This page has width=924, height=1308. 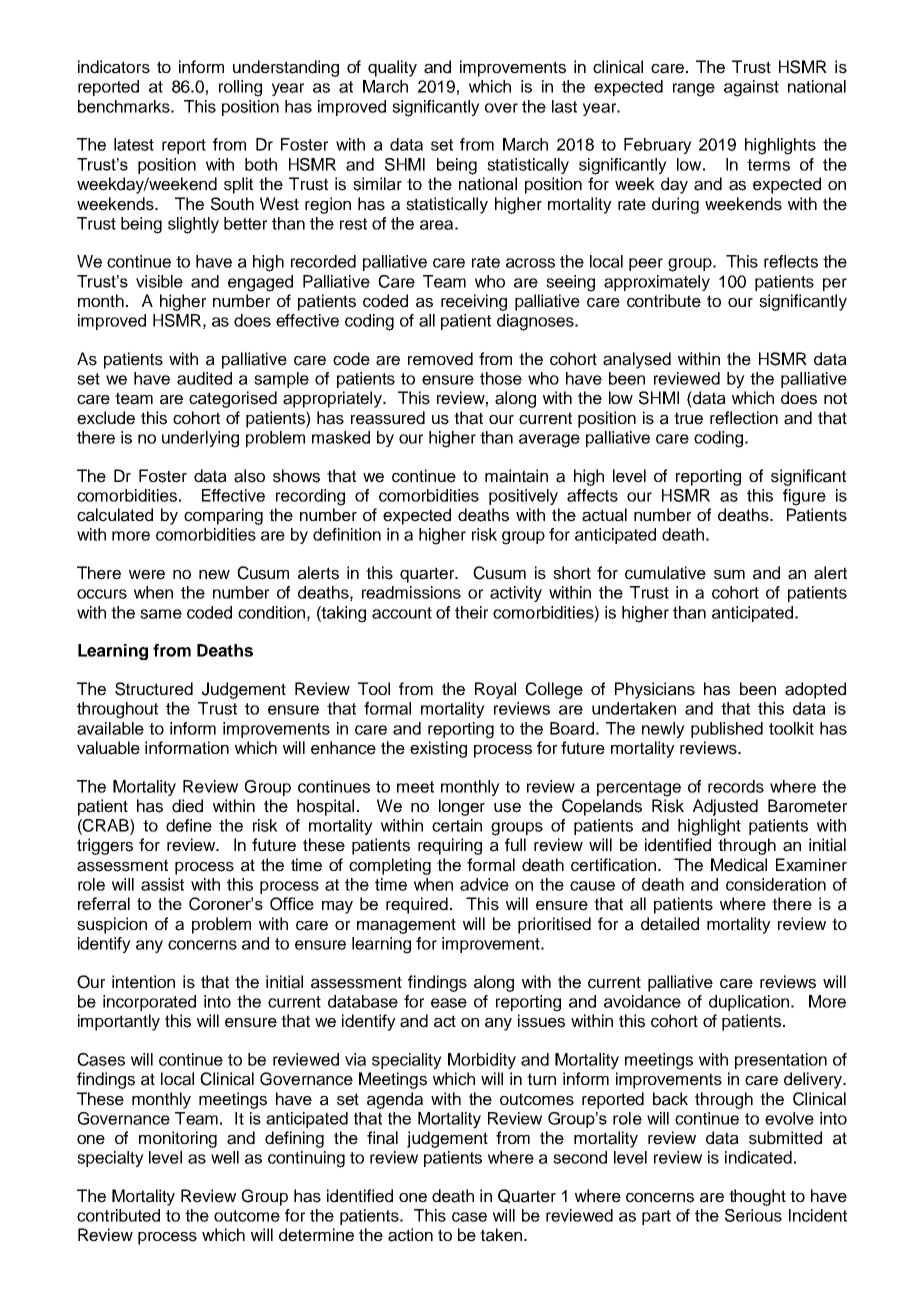 What do you see at coordinates (225, 1157) in the page?
I see `well` at bounding box center [225, 1157].
